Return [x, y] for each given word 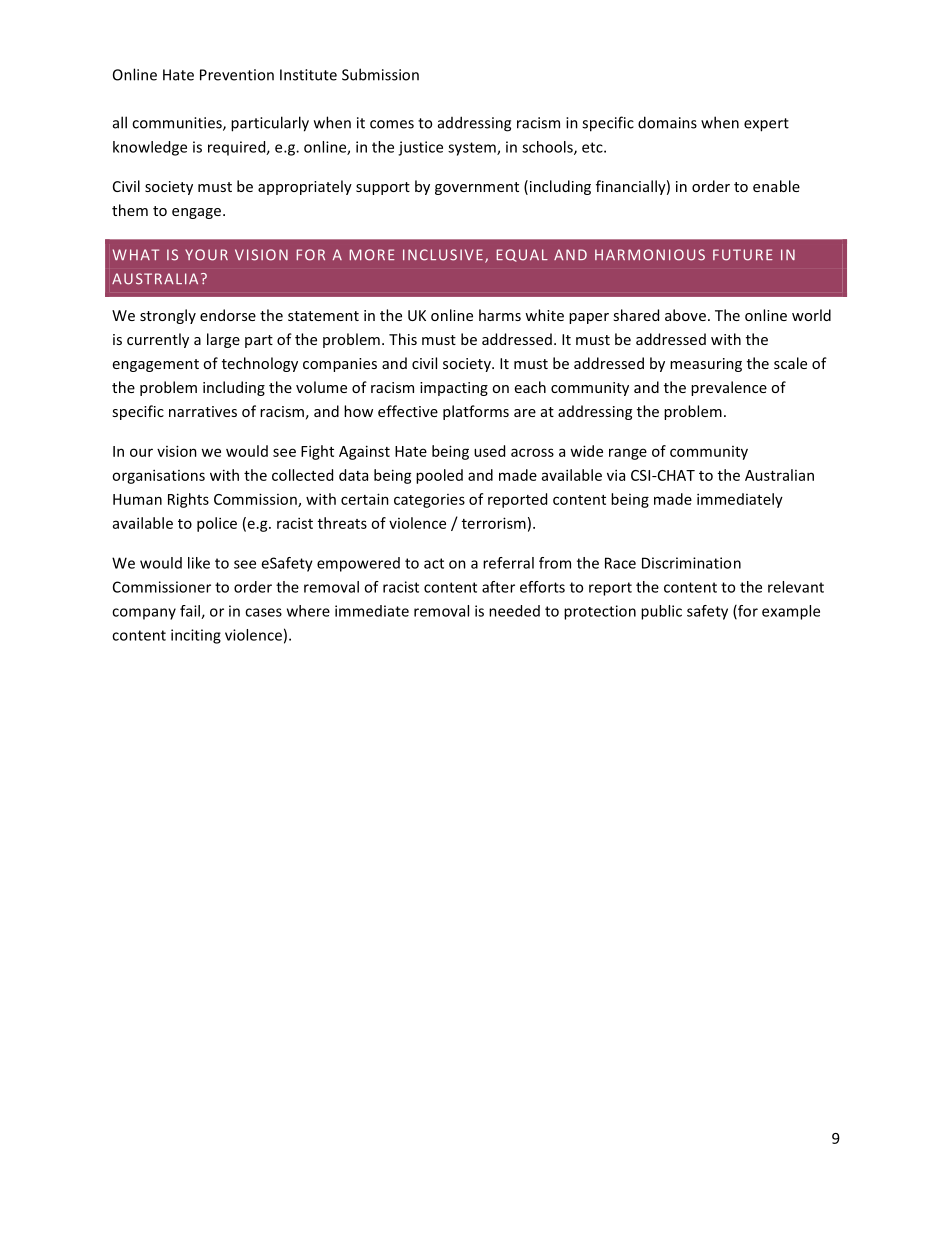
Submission [380, 74]
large [223, 340]
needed [514, 611]
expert [766, 125]
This [403, 339]
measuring [706, 365]
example [791, 612]
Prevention [237, 75]
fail [191, 612]
